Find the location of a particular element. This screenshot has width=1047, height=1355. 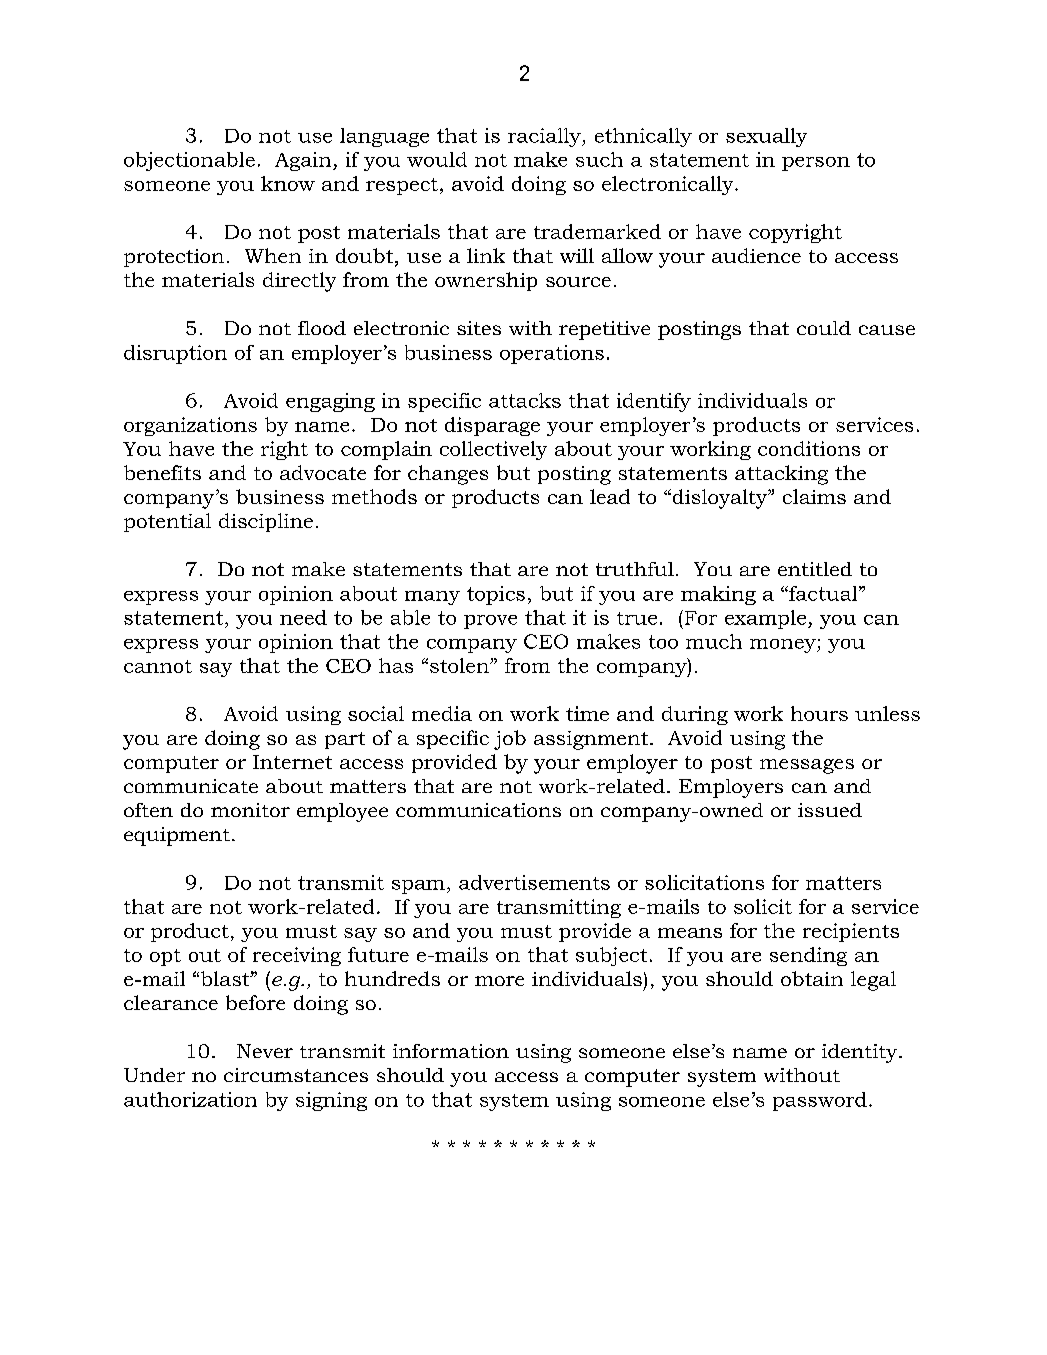

person is located at coordinates (816, 164).
